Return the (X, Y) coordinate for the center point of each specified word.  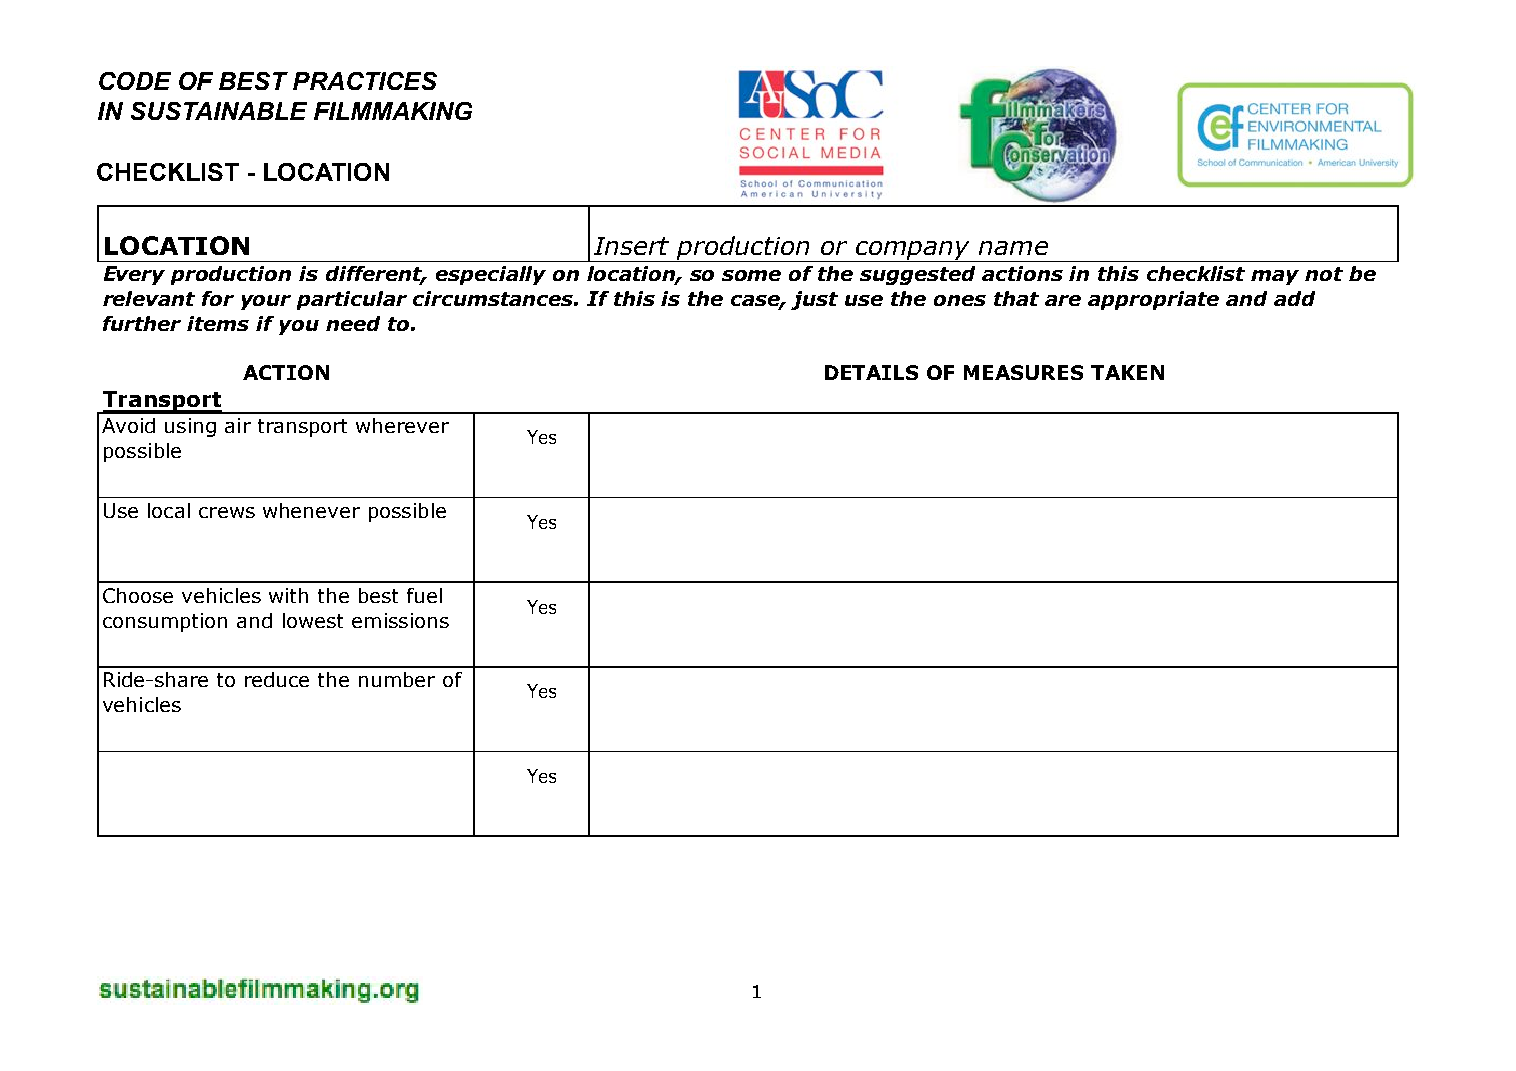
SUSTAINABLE (219, 111)
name (1013, 248)
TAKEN (1127, 372)
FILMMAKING (393, 111)
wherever (402, 425)
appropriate (1153, 300)
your (266, 302)
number (397, 679)
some (751, 275)
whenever (311, 510)
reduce (277, 679)
